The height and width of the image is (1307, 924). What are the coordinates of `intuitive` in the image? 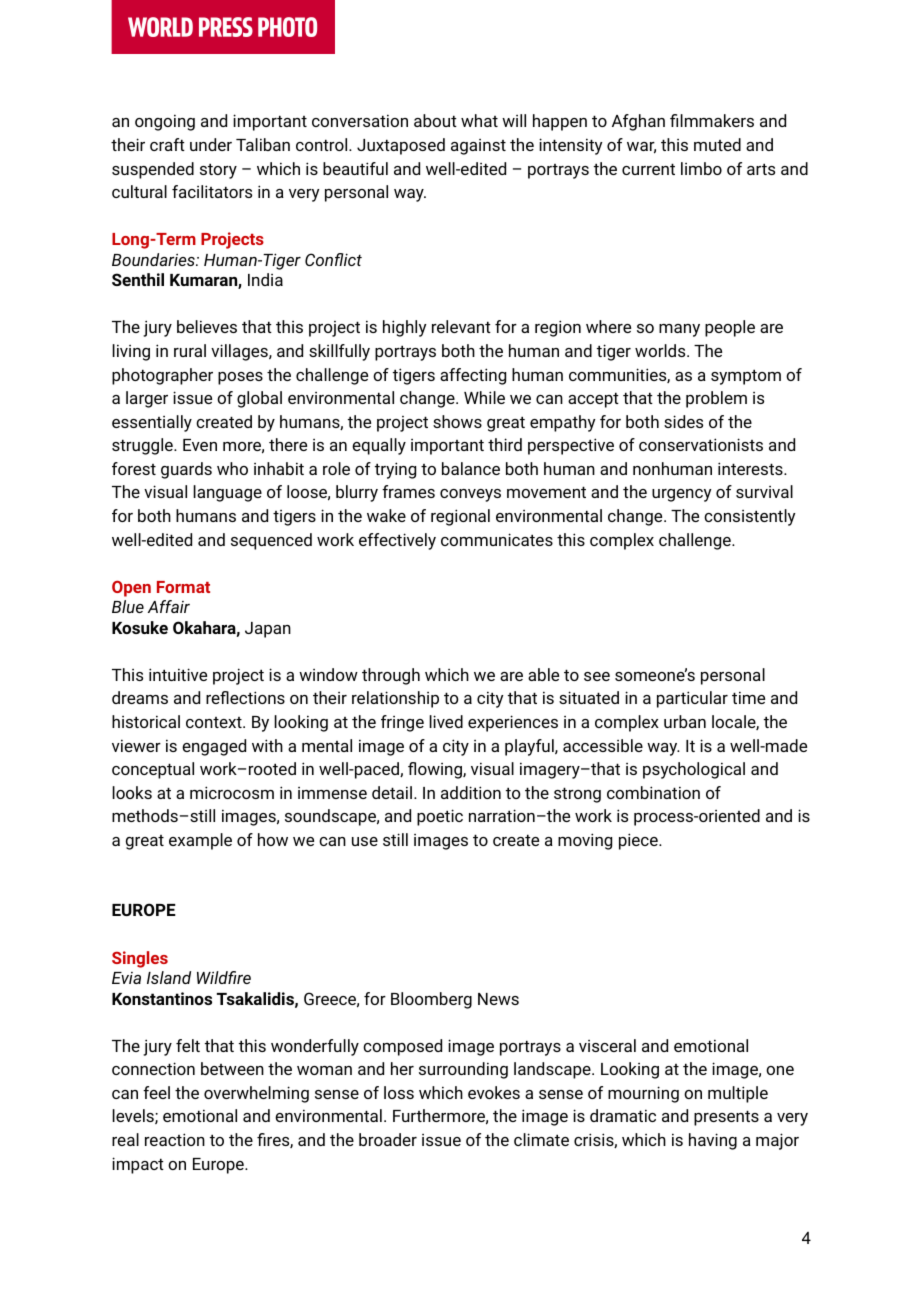 It's located at (178, 674).
